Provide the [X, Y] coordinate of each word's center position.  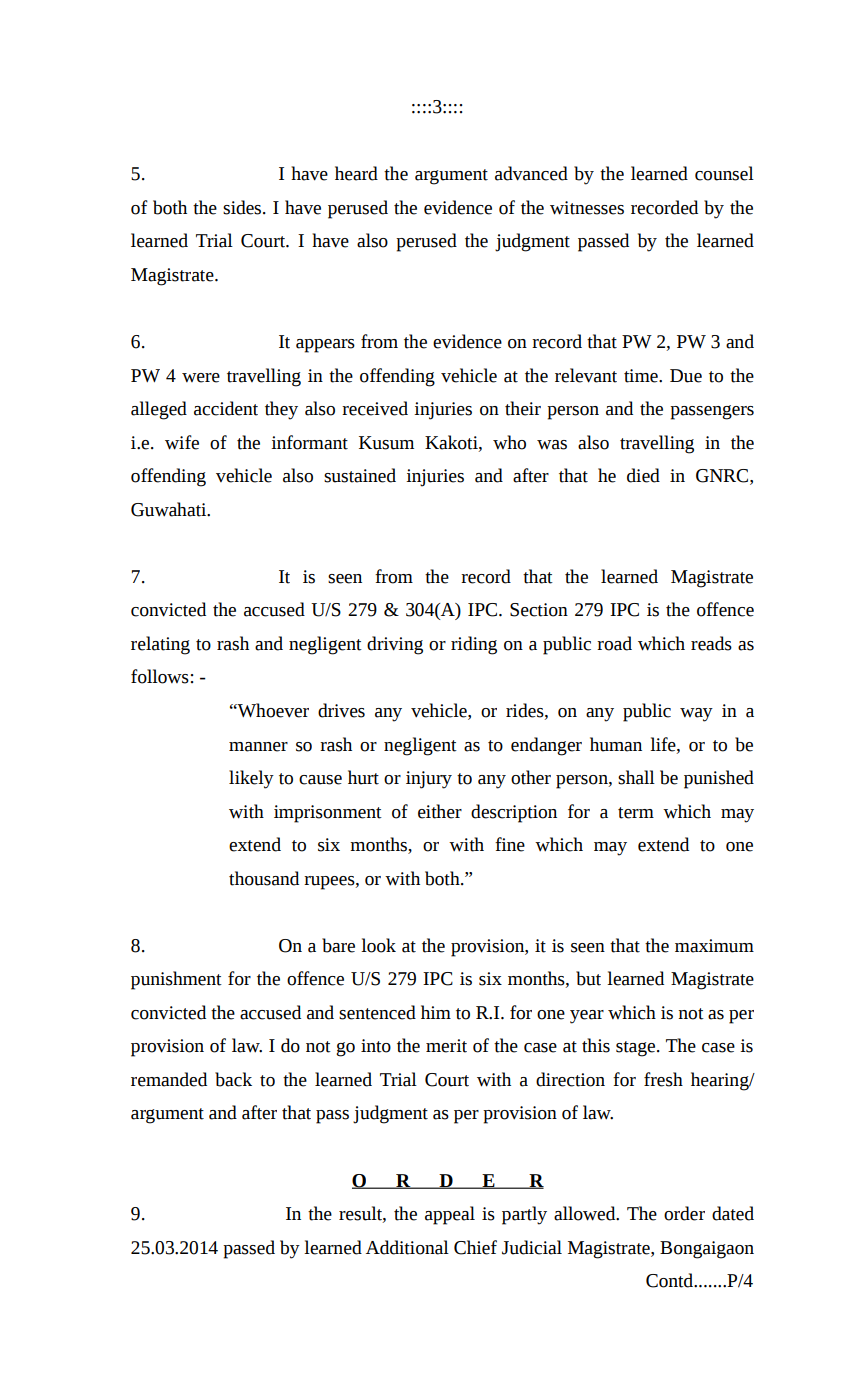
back [233, 1079]
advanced [531, 173]
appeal [450, 1215]
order [684, 1213]
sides [243, 207]
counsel [724, 173]
